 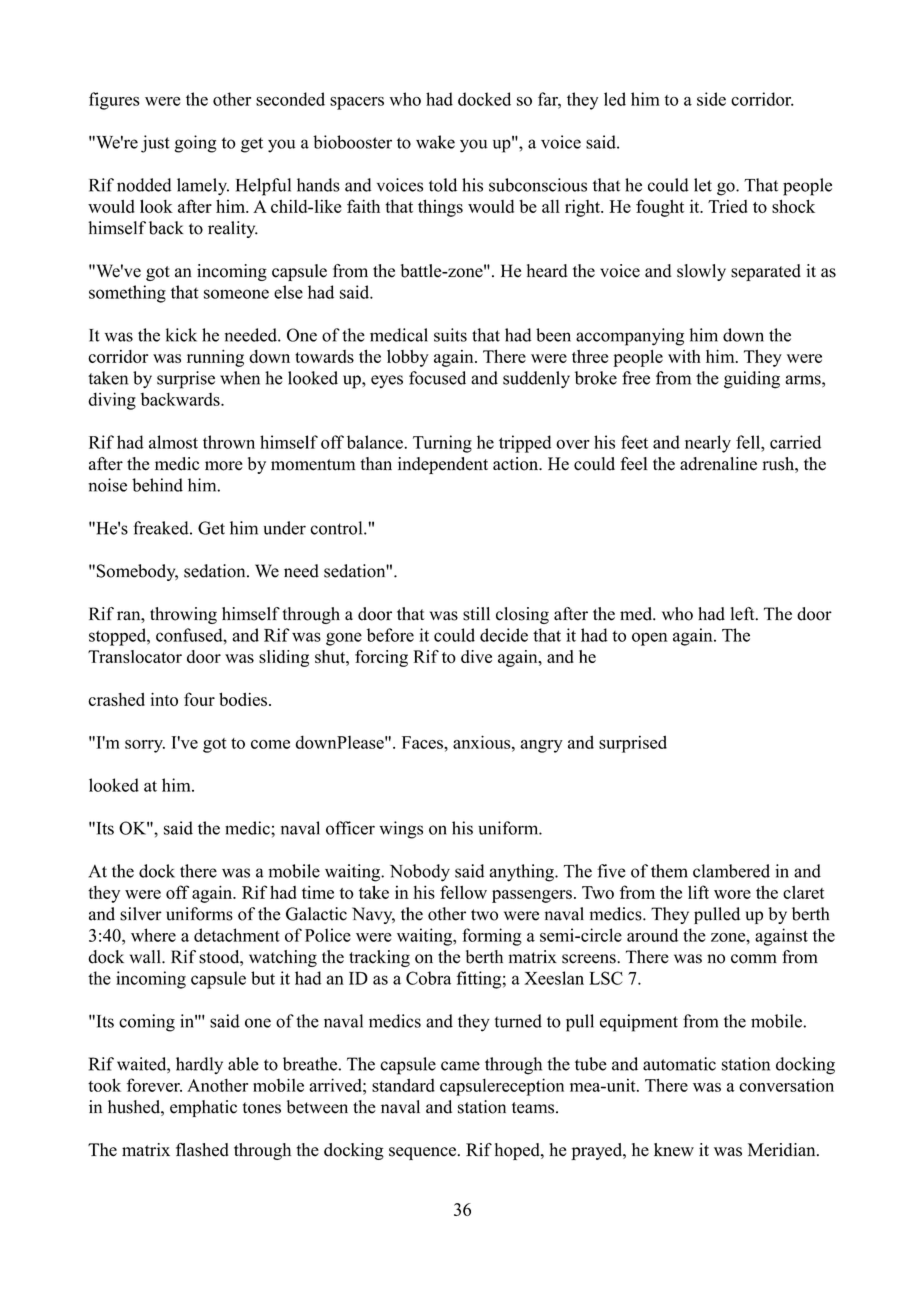 What do you see at coordinates (145, 746) in the page?
I see `sorry` at bounding box center [145, 746].
